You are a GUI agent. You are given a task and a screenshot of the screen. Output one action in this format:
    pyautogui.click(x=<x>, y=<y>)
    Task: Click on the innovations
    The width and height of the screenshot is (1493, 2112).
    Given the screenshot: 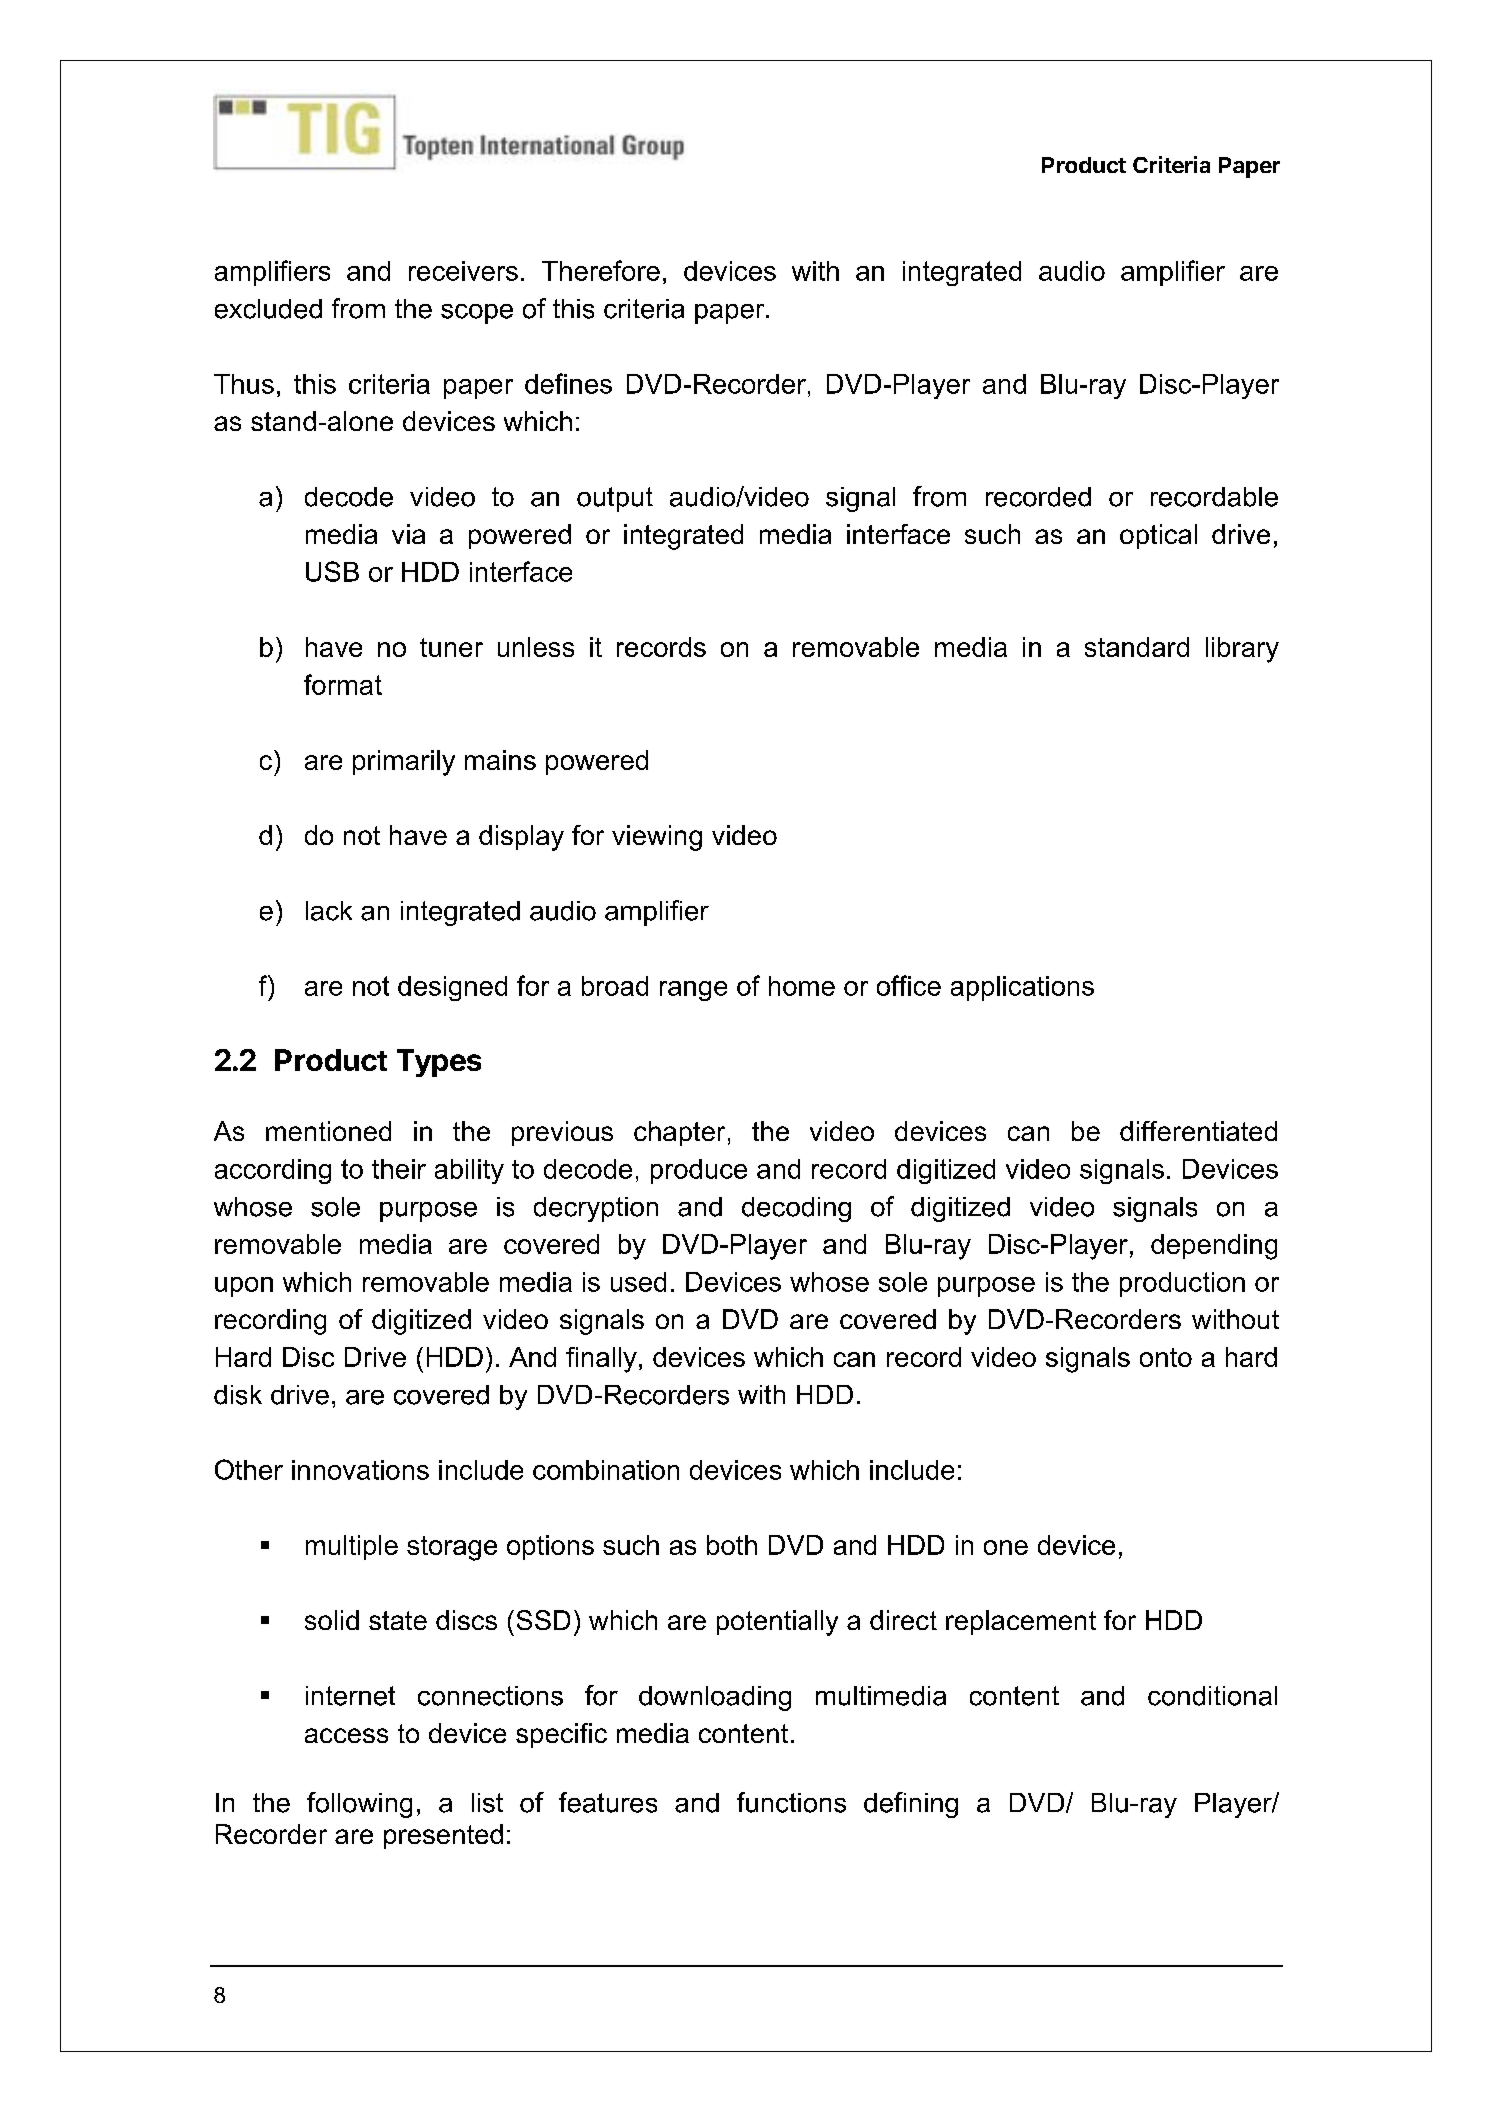 What is the action you would take?
    pyautogui.click(x=360, y=1470)
